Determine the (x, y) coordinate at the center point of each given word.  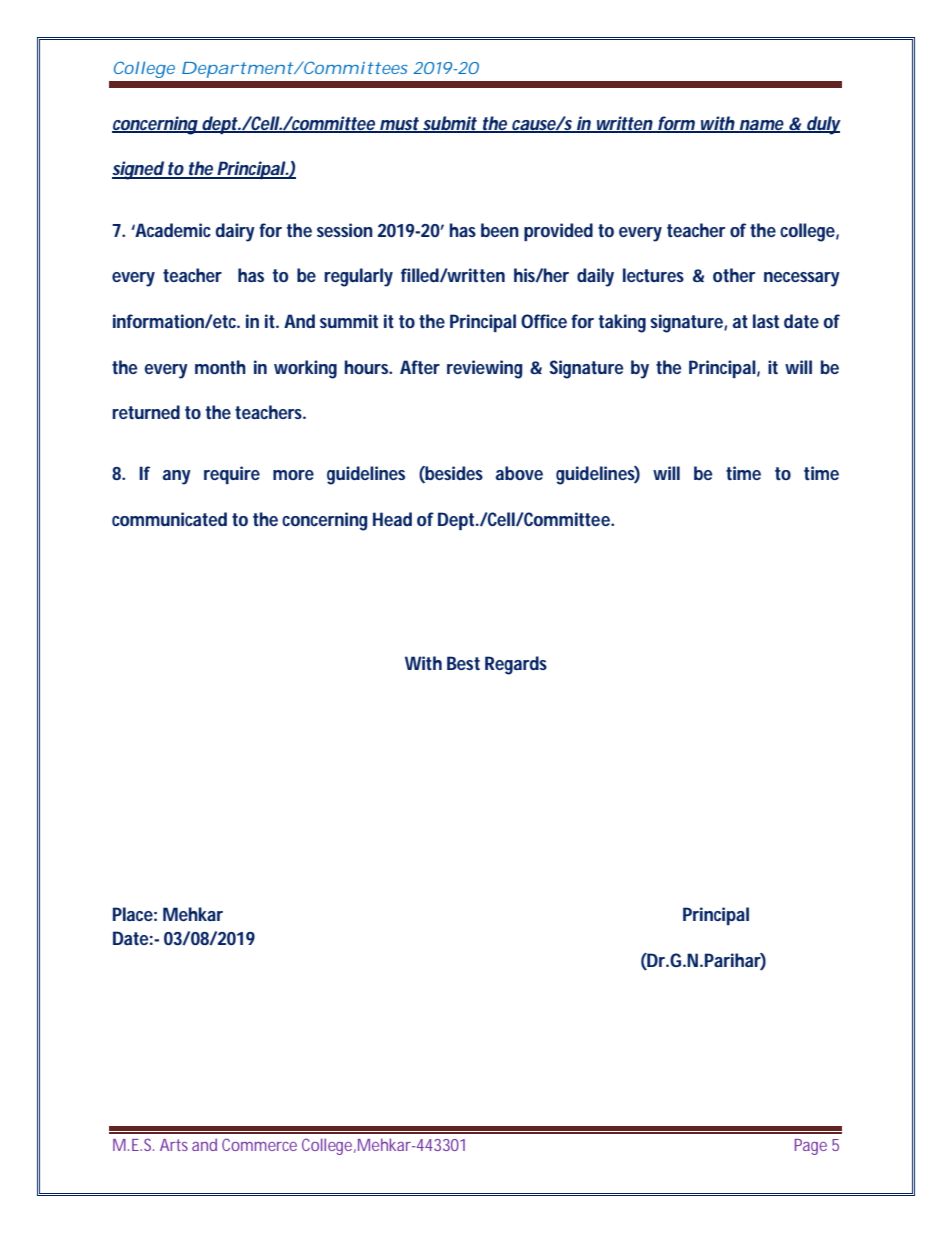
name (762, 126)
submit (450, 124)
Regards (516, 665)
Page (811, 1147)
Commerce (259, 1144)
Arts (174, 1145)
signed (138, 170)
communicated (169, 519)
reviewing (485, 369)
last (766, 321)
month (220, 367)
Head (392, 519)
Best (463, 663)
